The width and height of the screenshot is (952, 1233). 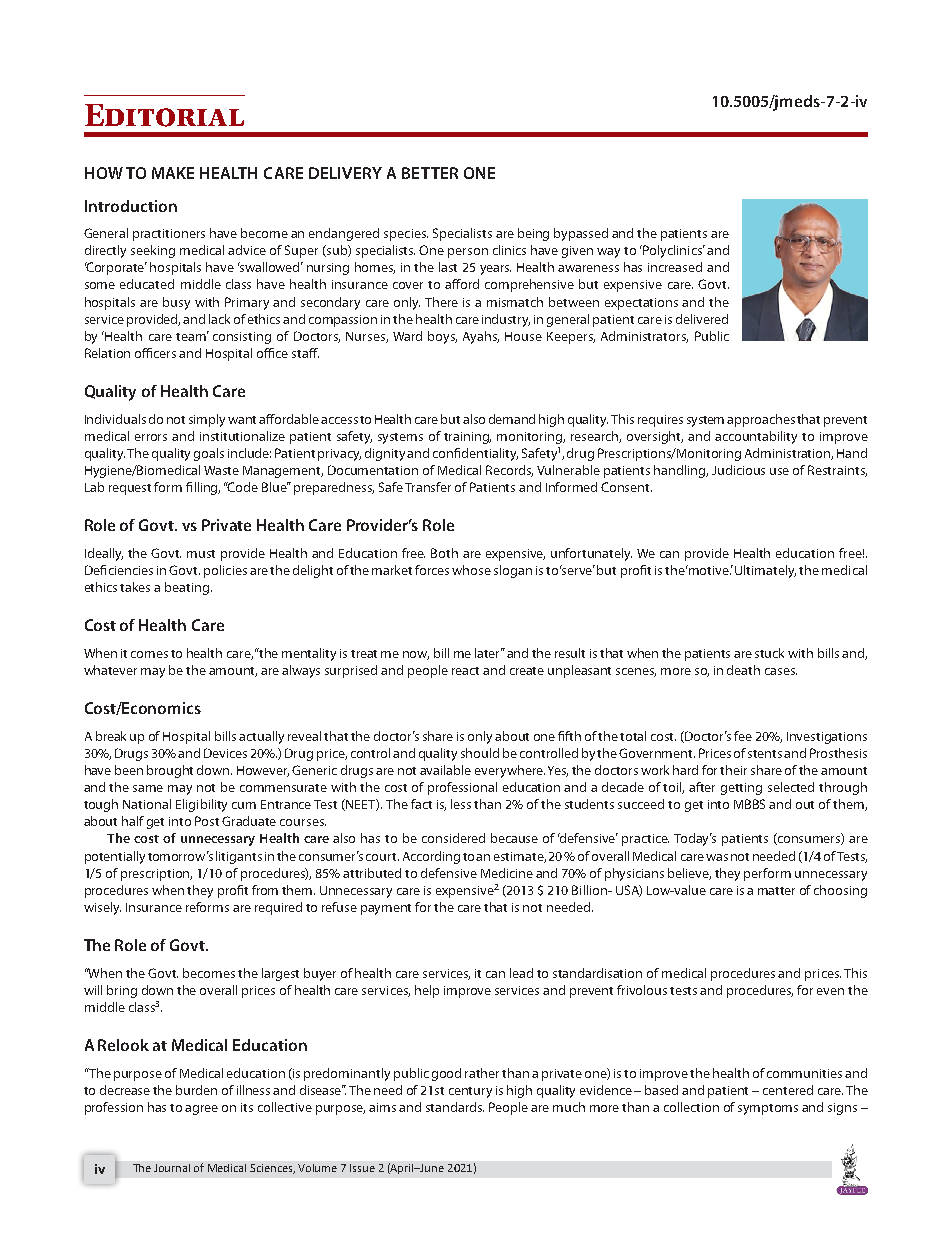 I want to click on approaches, so click(x=761, y=420).
